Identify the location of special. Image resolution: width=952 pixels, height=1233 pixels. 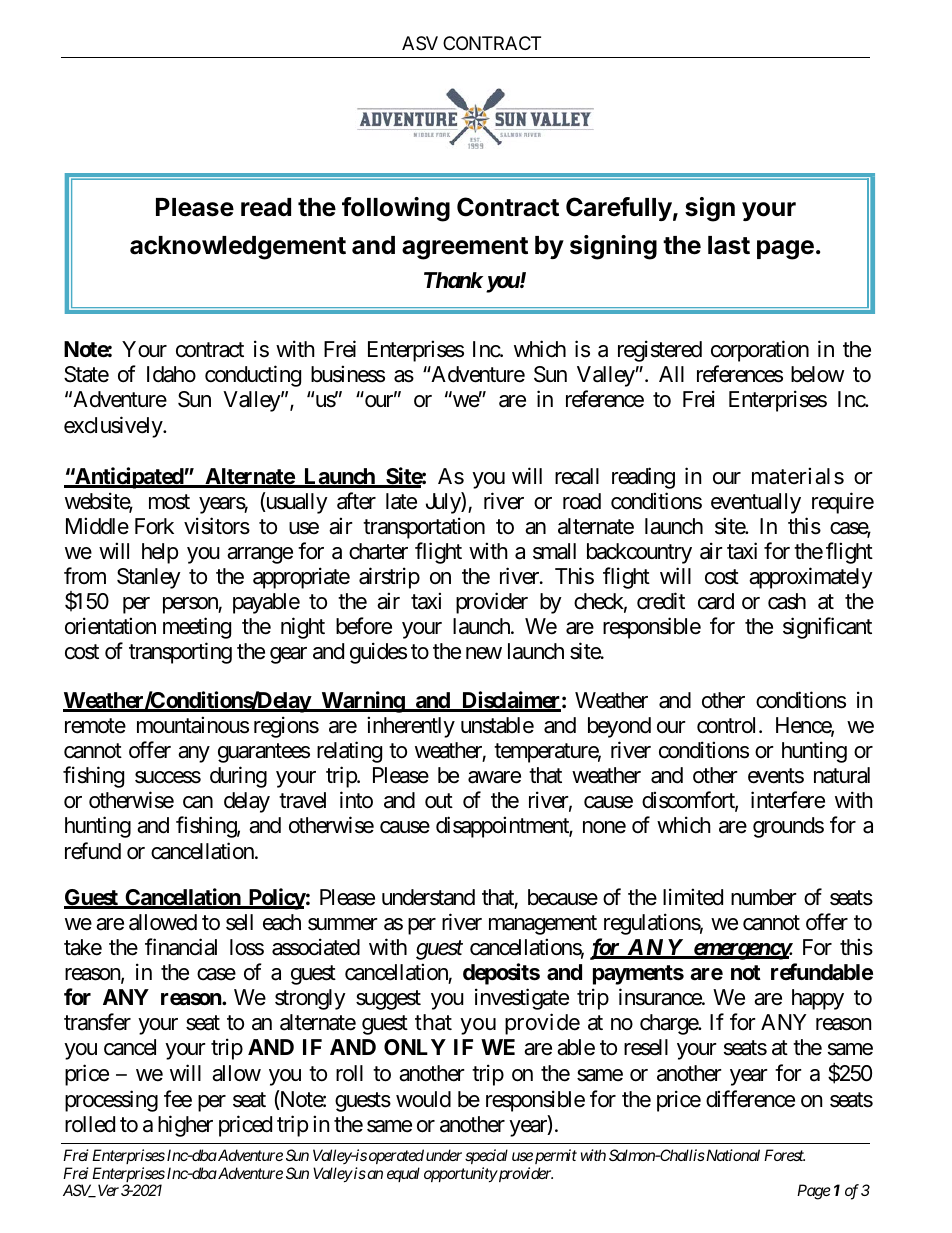
(486, 1156).
